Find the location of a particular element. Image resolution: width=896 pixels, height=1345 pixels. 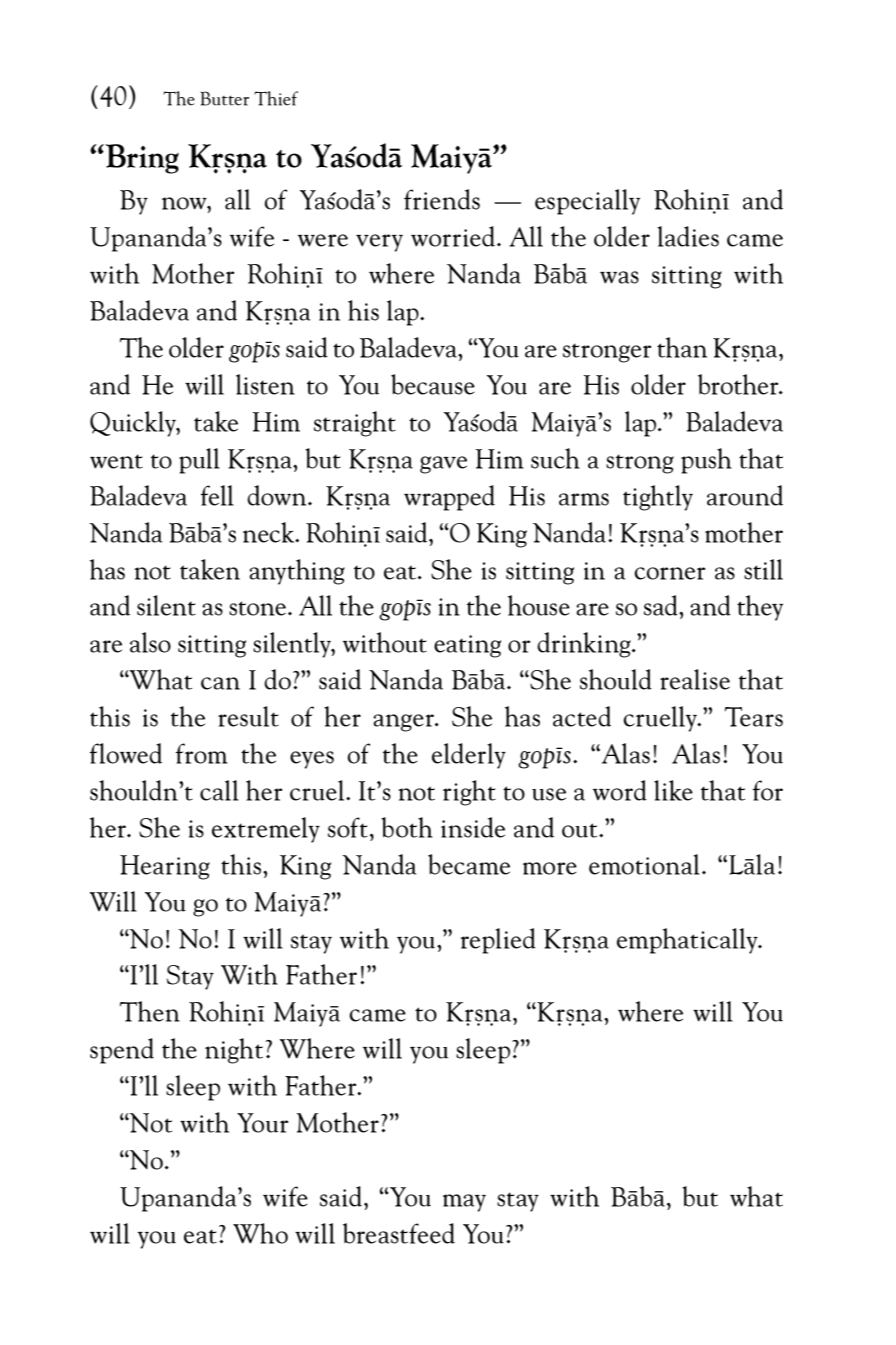

Who is located at coordinates (260, 1233).
